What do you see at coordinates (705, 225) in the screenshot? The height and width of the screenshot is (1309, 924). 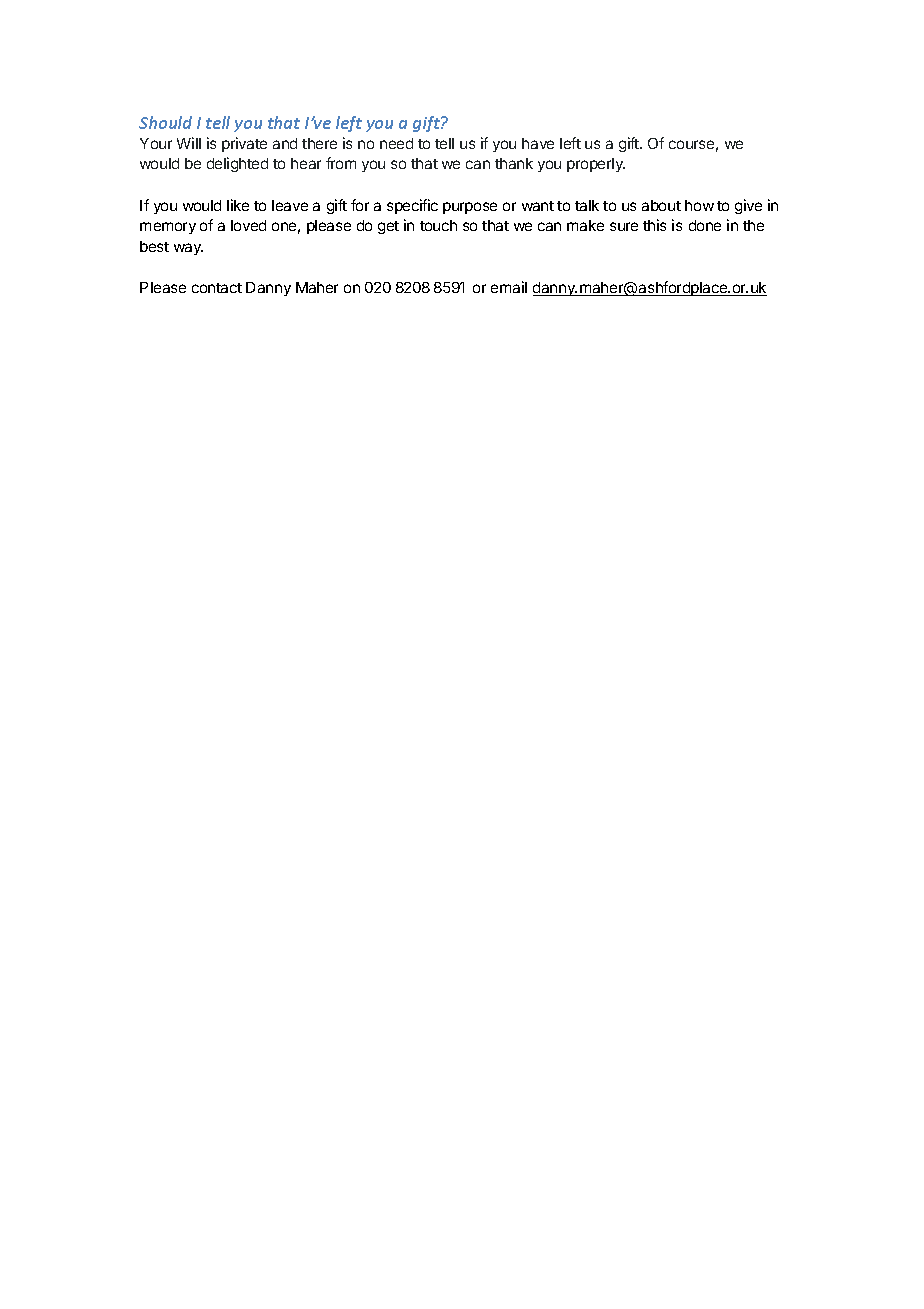 I see `done` at bounding box center [705, 225].
